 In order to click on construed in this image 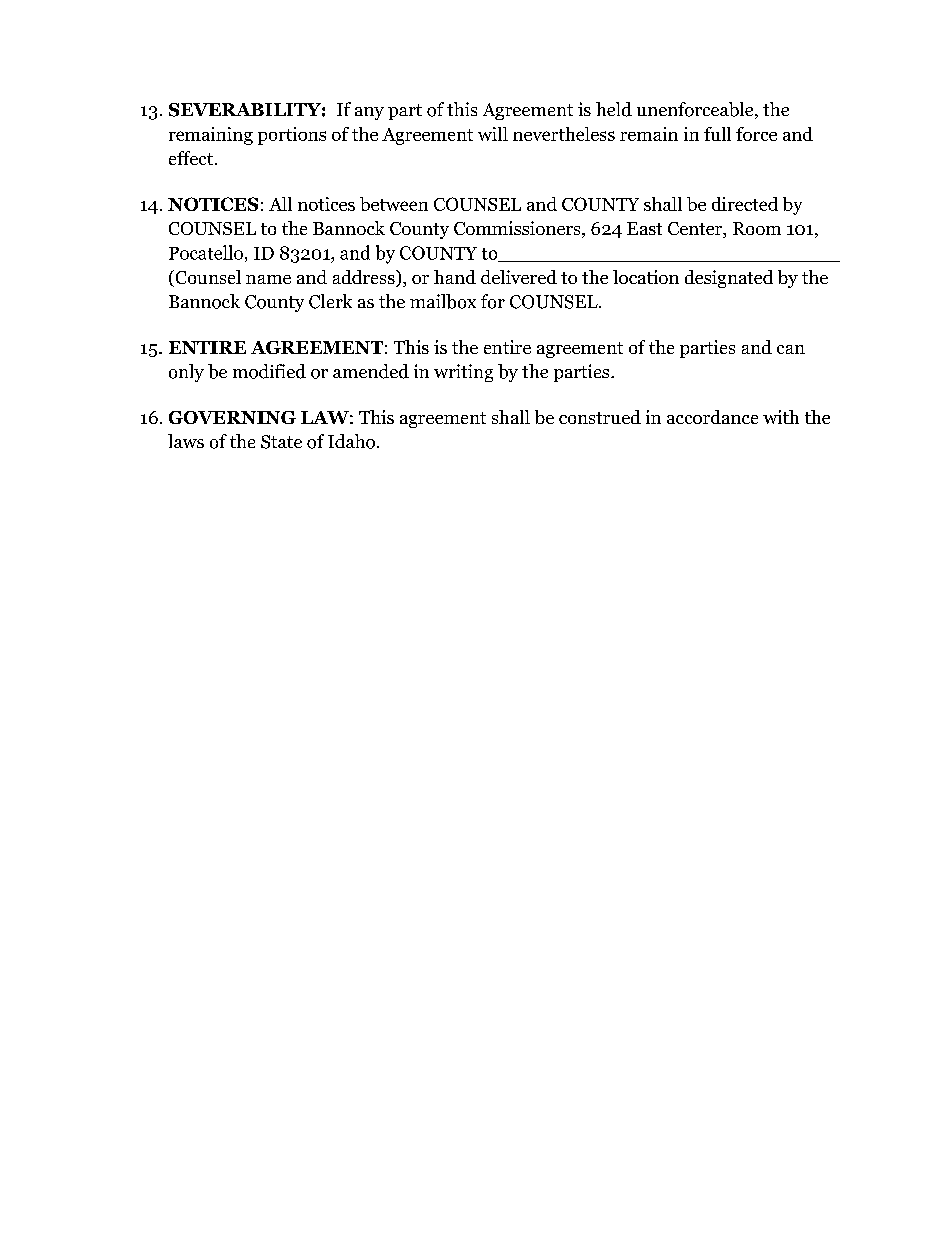, I will do `click(600, 417)`.
